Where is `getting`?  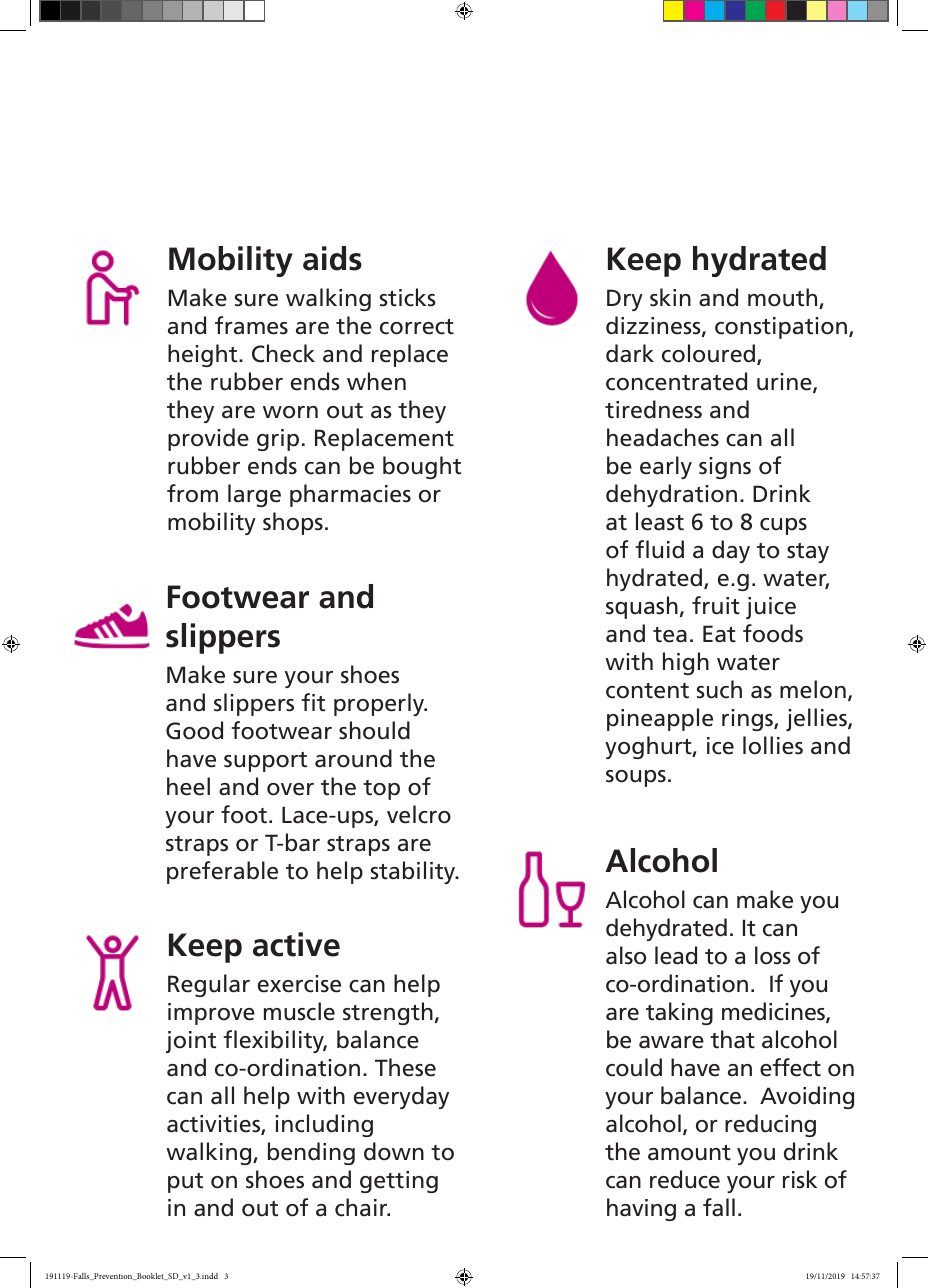 getting is located at coordinates (399, 1182).
